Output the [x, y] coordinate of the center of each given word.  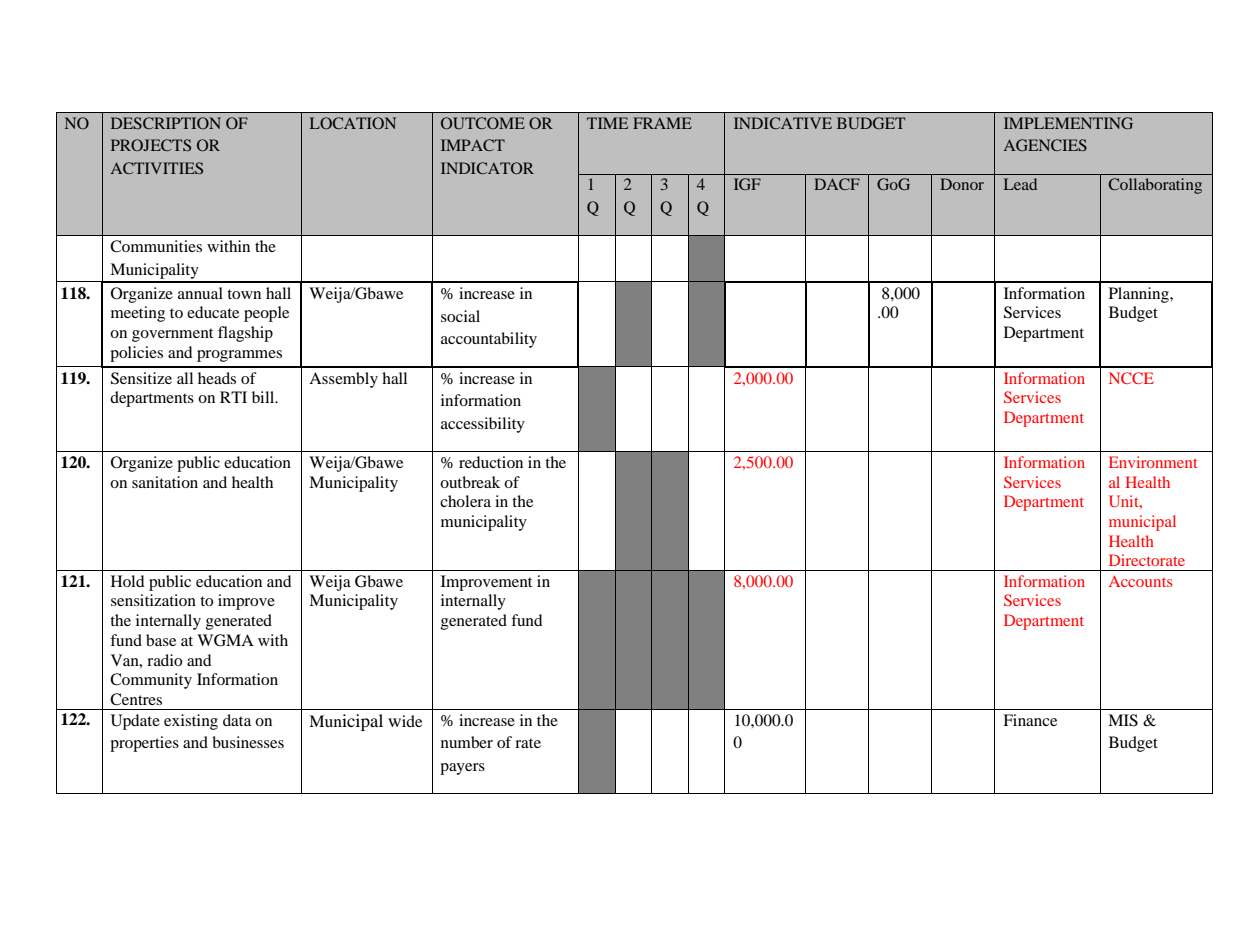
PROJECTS [151, 145]
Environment [1153, 462]
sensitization [153, 600]
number [467, 742]
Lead [1020, 184]
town [244, 294]
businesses [248, 742]
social [460, 316]
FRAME [662, 123]
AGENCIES [1045, 145]
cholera [465, 501]
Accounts [1141, 581]
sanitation [165, 482]
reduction [491, 462]
